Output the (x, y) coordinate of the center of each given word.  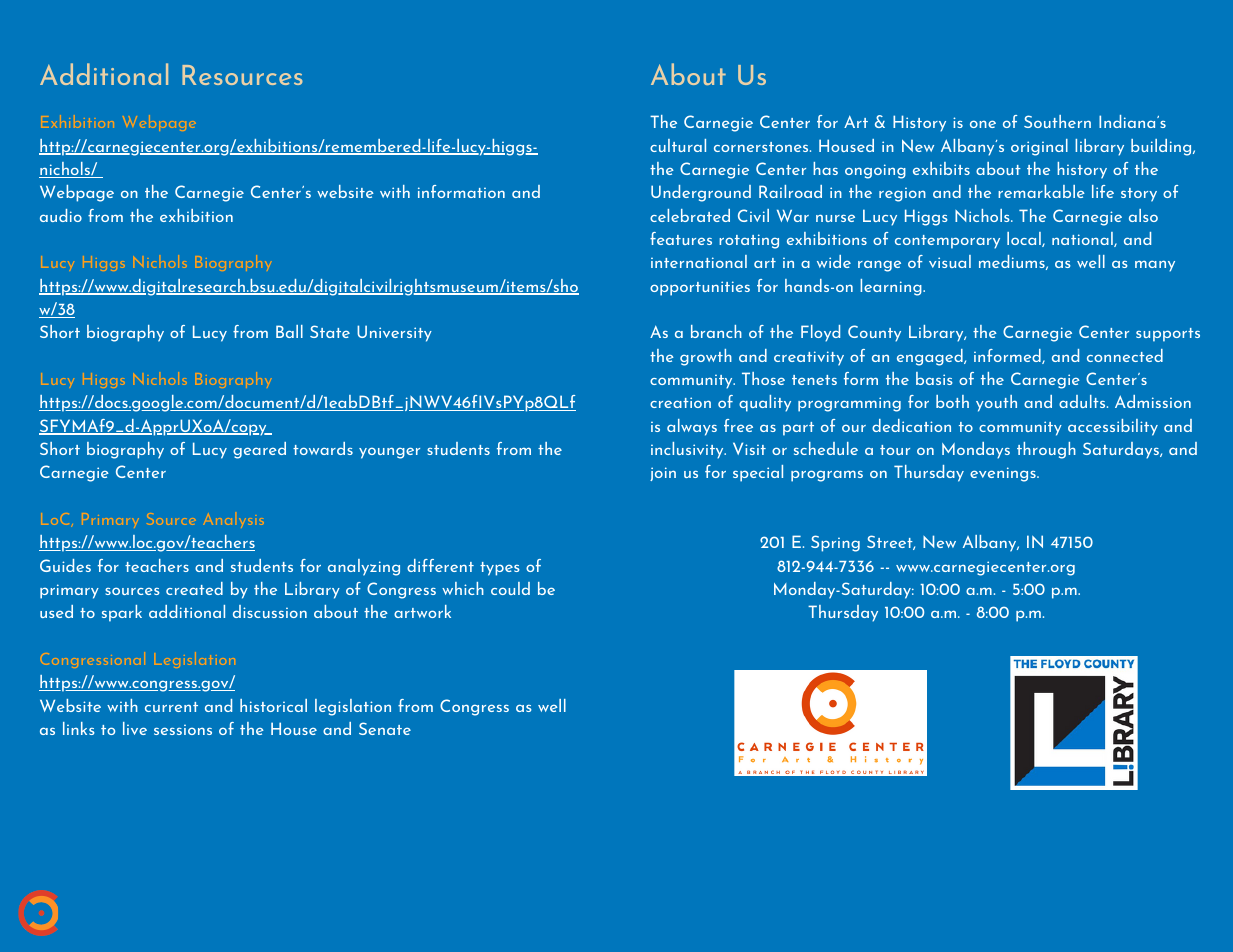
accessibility (1113, 427)
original (1039, 147)
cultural (678, 145)
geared (259, 450)
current (171, 707)
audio (61, 215)
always (692, 427)
